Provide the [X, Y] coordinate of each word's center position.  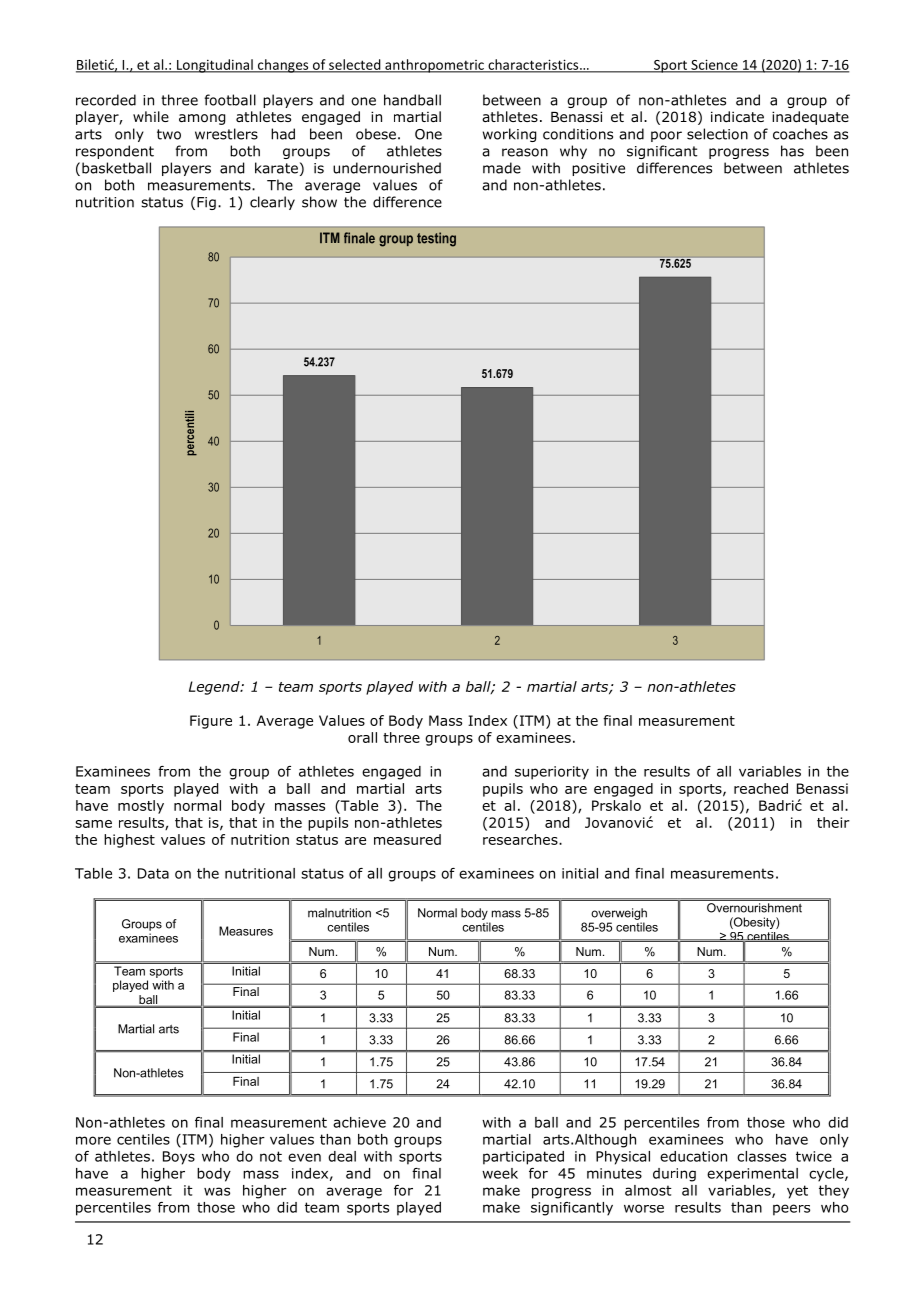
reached [761, 788]
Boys [179, 1158]
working [509, 135]
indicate [737, 116]
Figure [211, 722]
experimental [752, 1175]
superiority [552, 773]
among [202, 119]
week [500, 1173]
